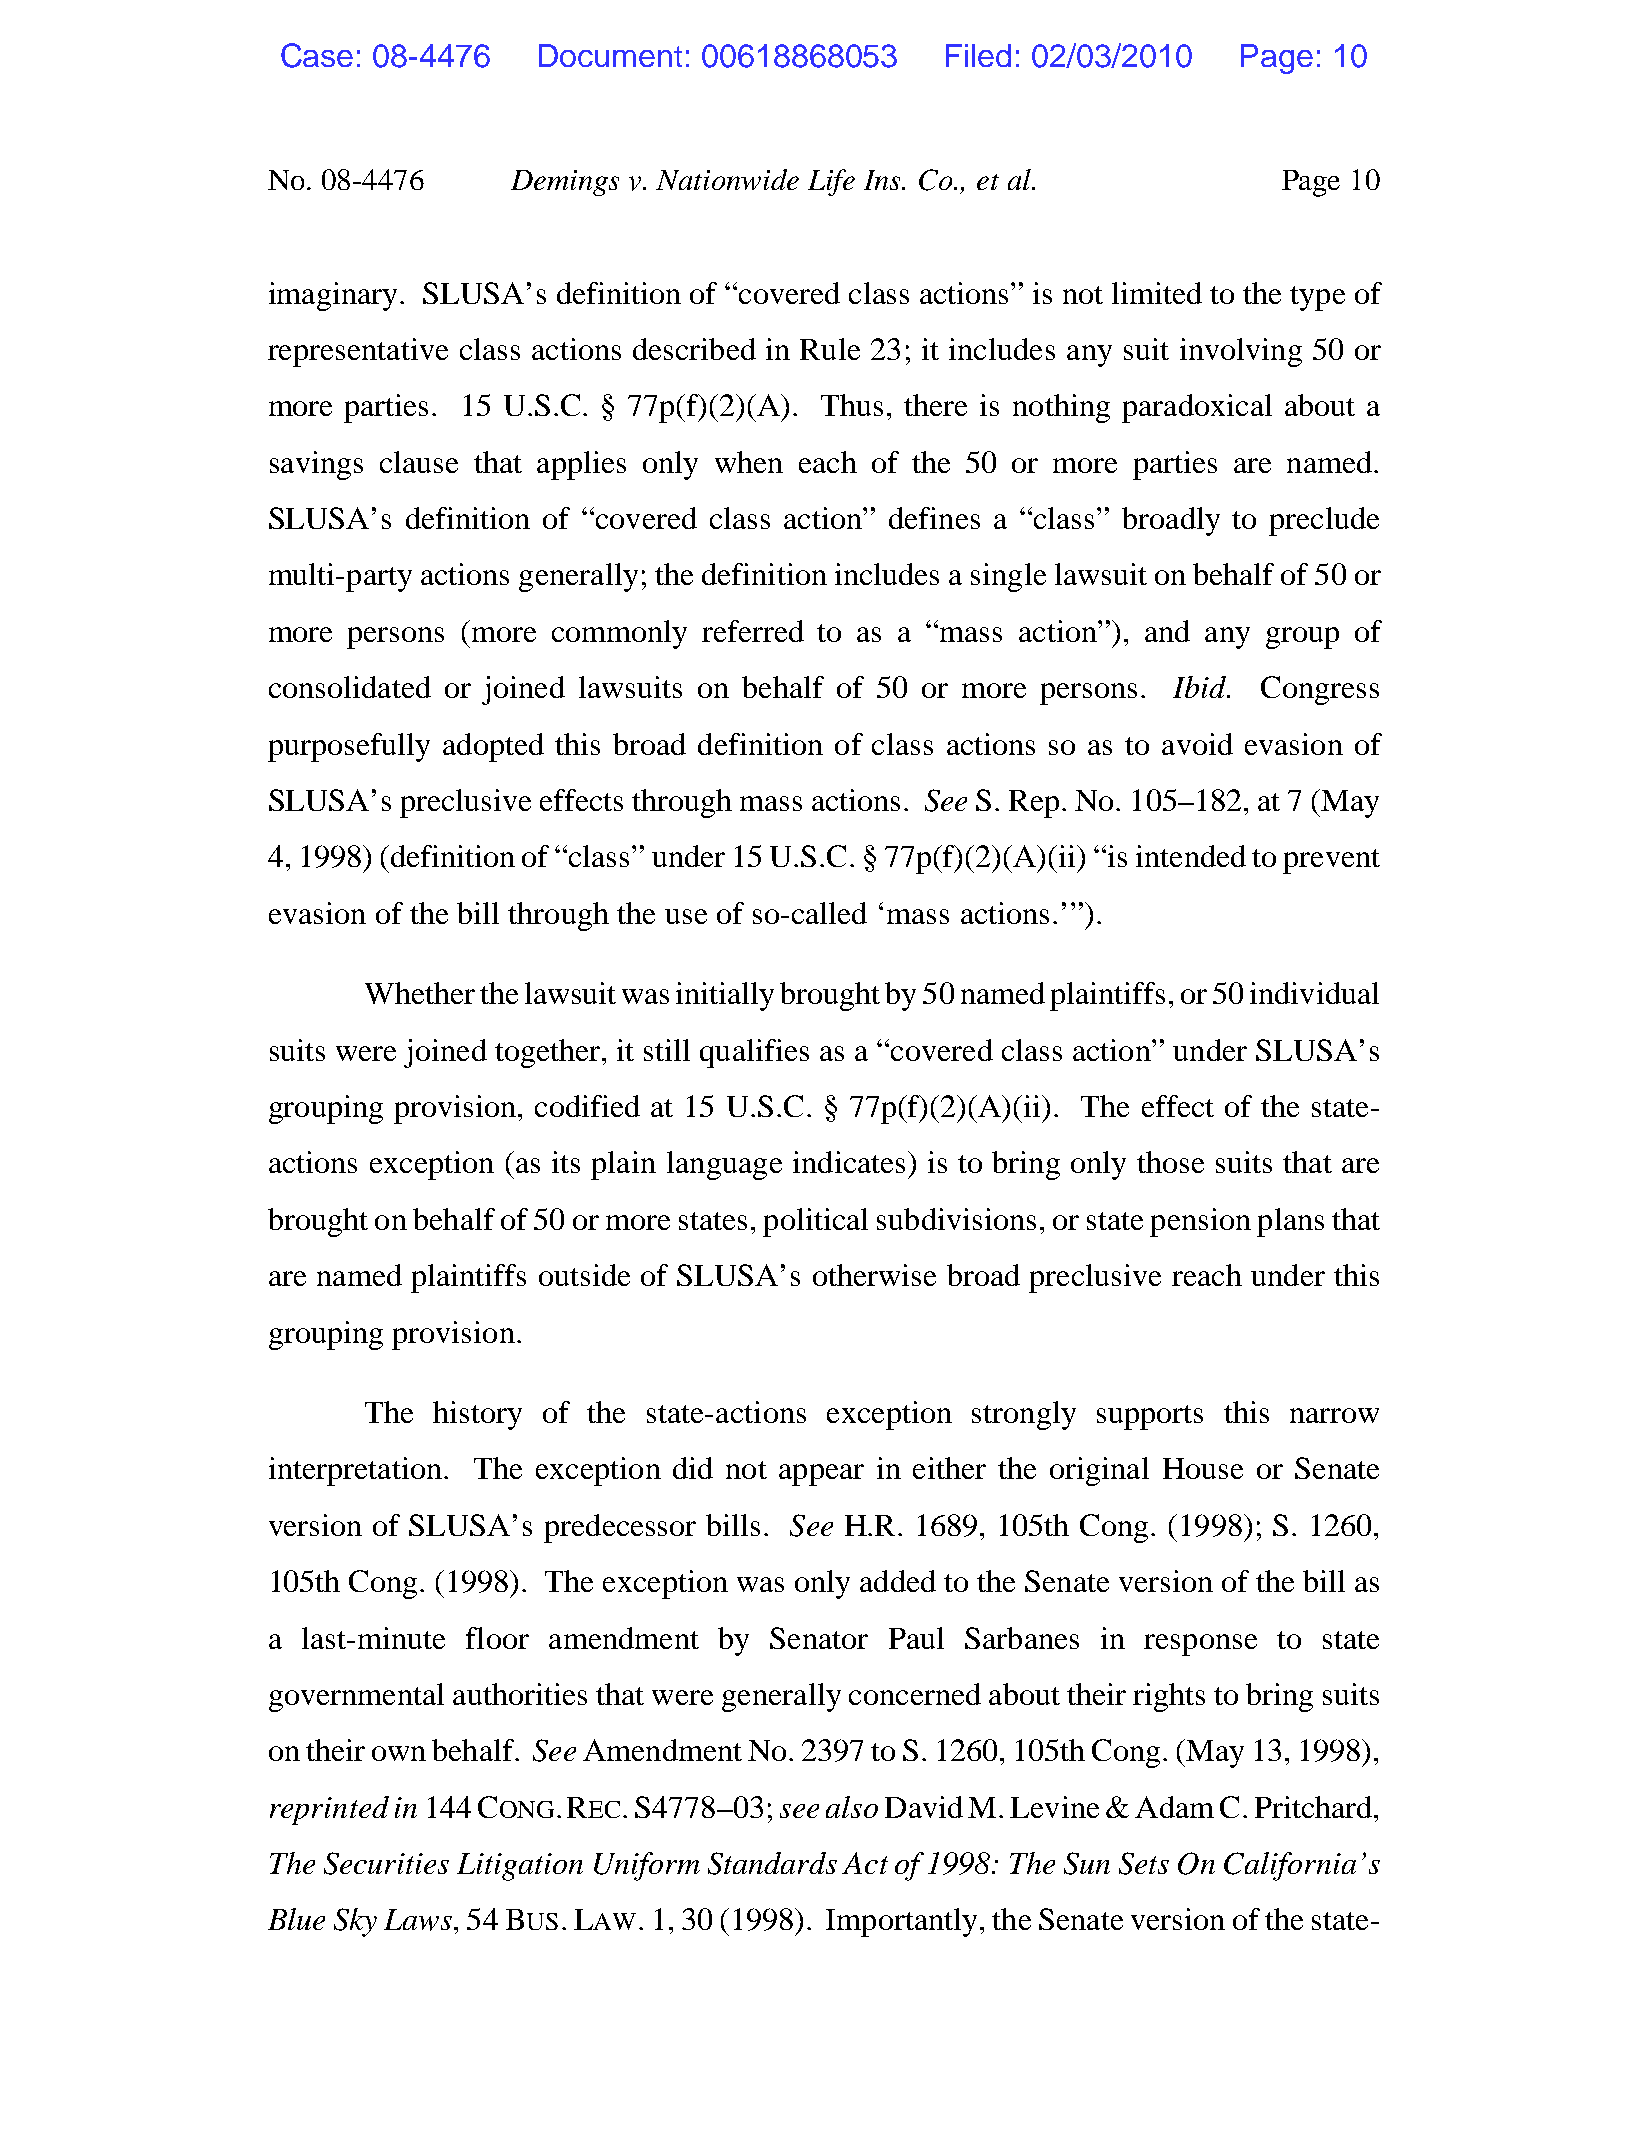 This screenshot has height=2132, width=1648. I want to click on Life, so click(831, 182).
